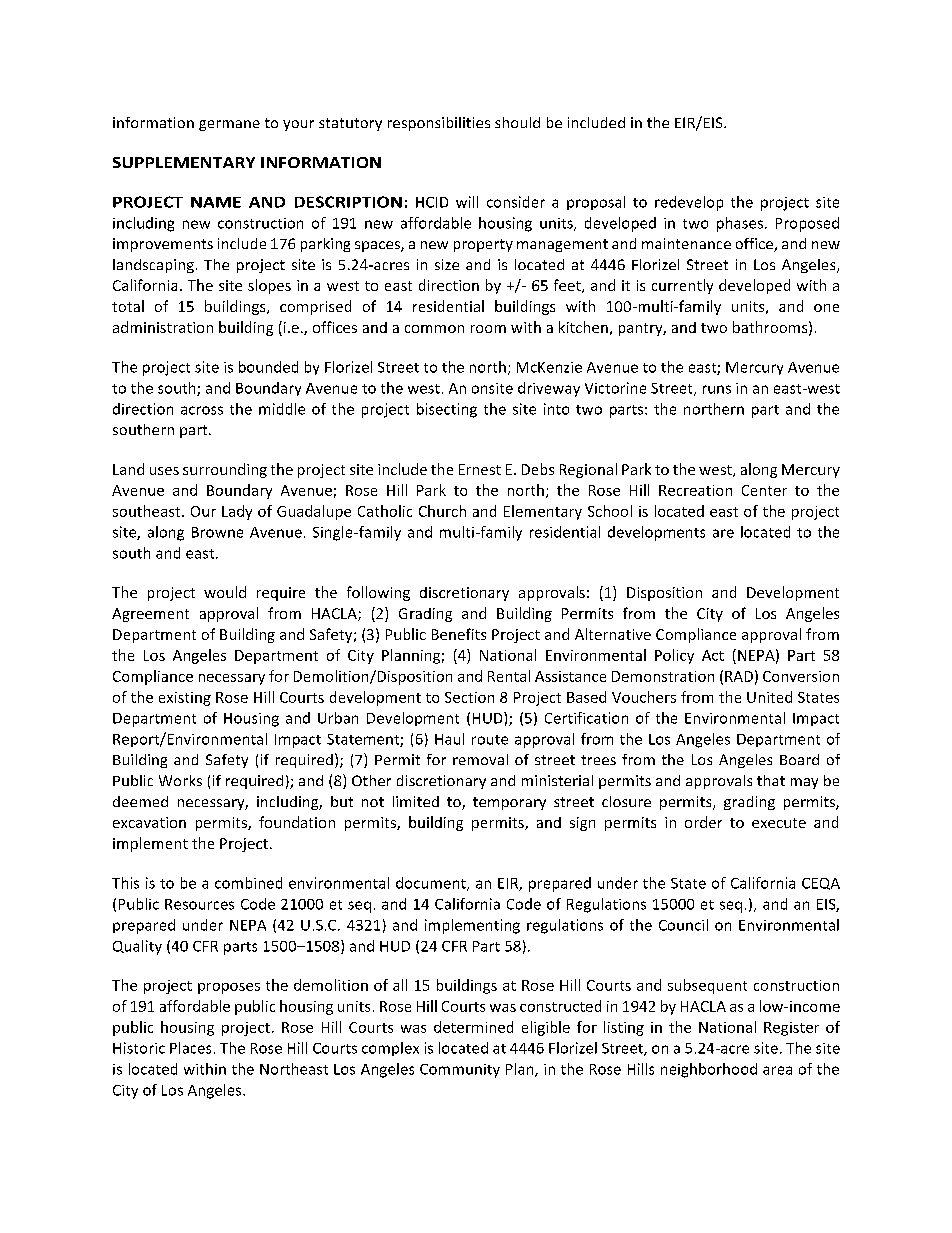 The image size is (952, 1233). What do you see at coordinates (740, 224) in the screenshot?
I see `phases` at bounding box center [740, 224].
